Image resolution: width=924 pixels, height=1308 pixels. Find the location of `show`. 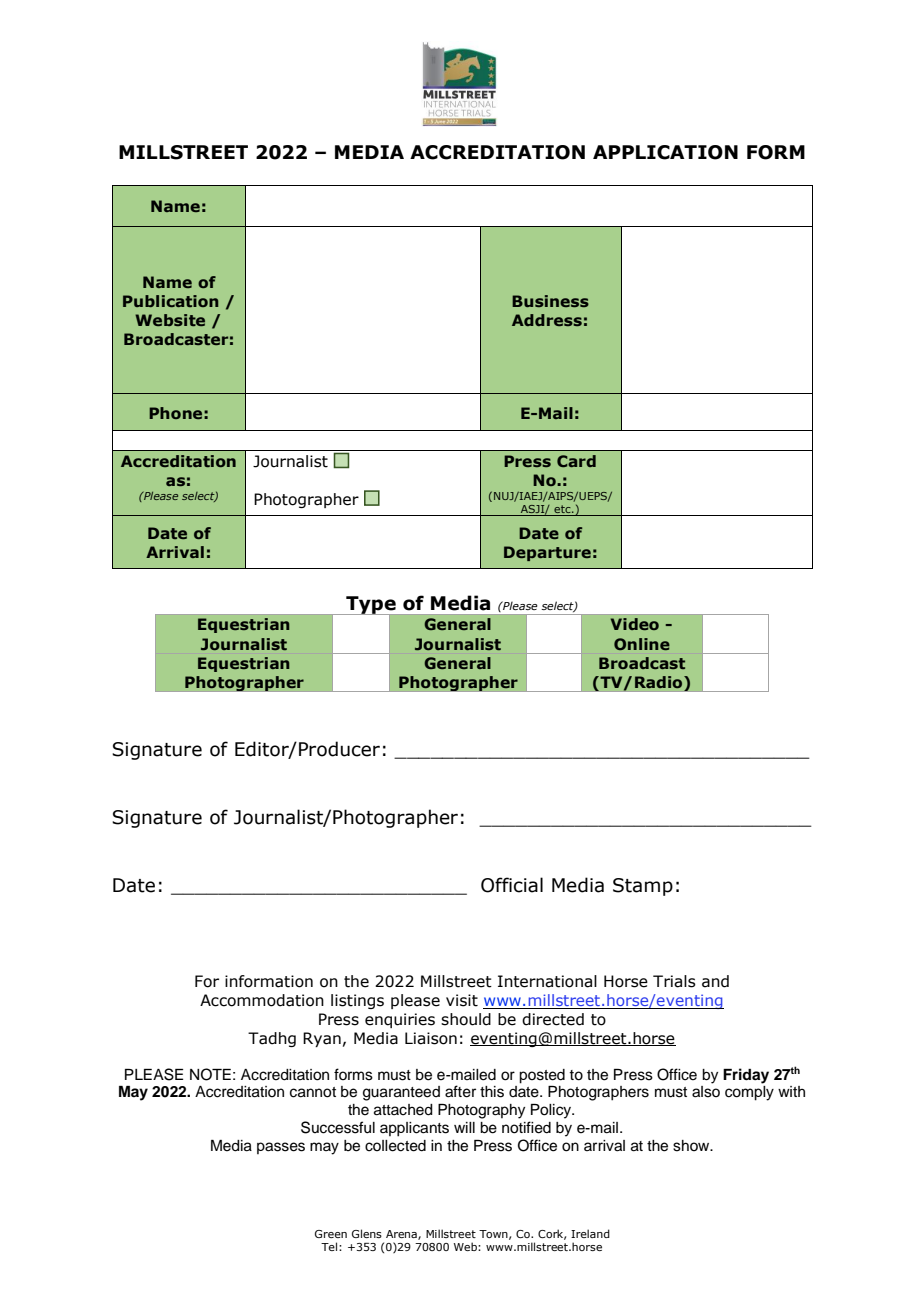

show is located at coordinates (692, 1146).
